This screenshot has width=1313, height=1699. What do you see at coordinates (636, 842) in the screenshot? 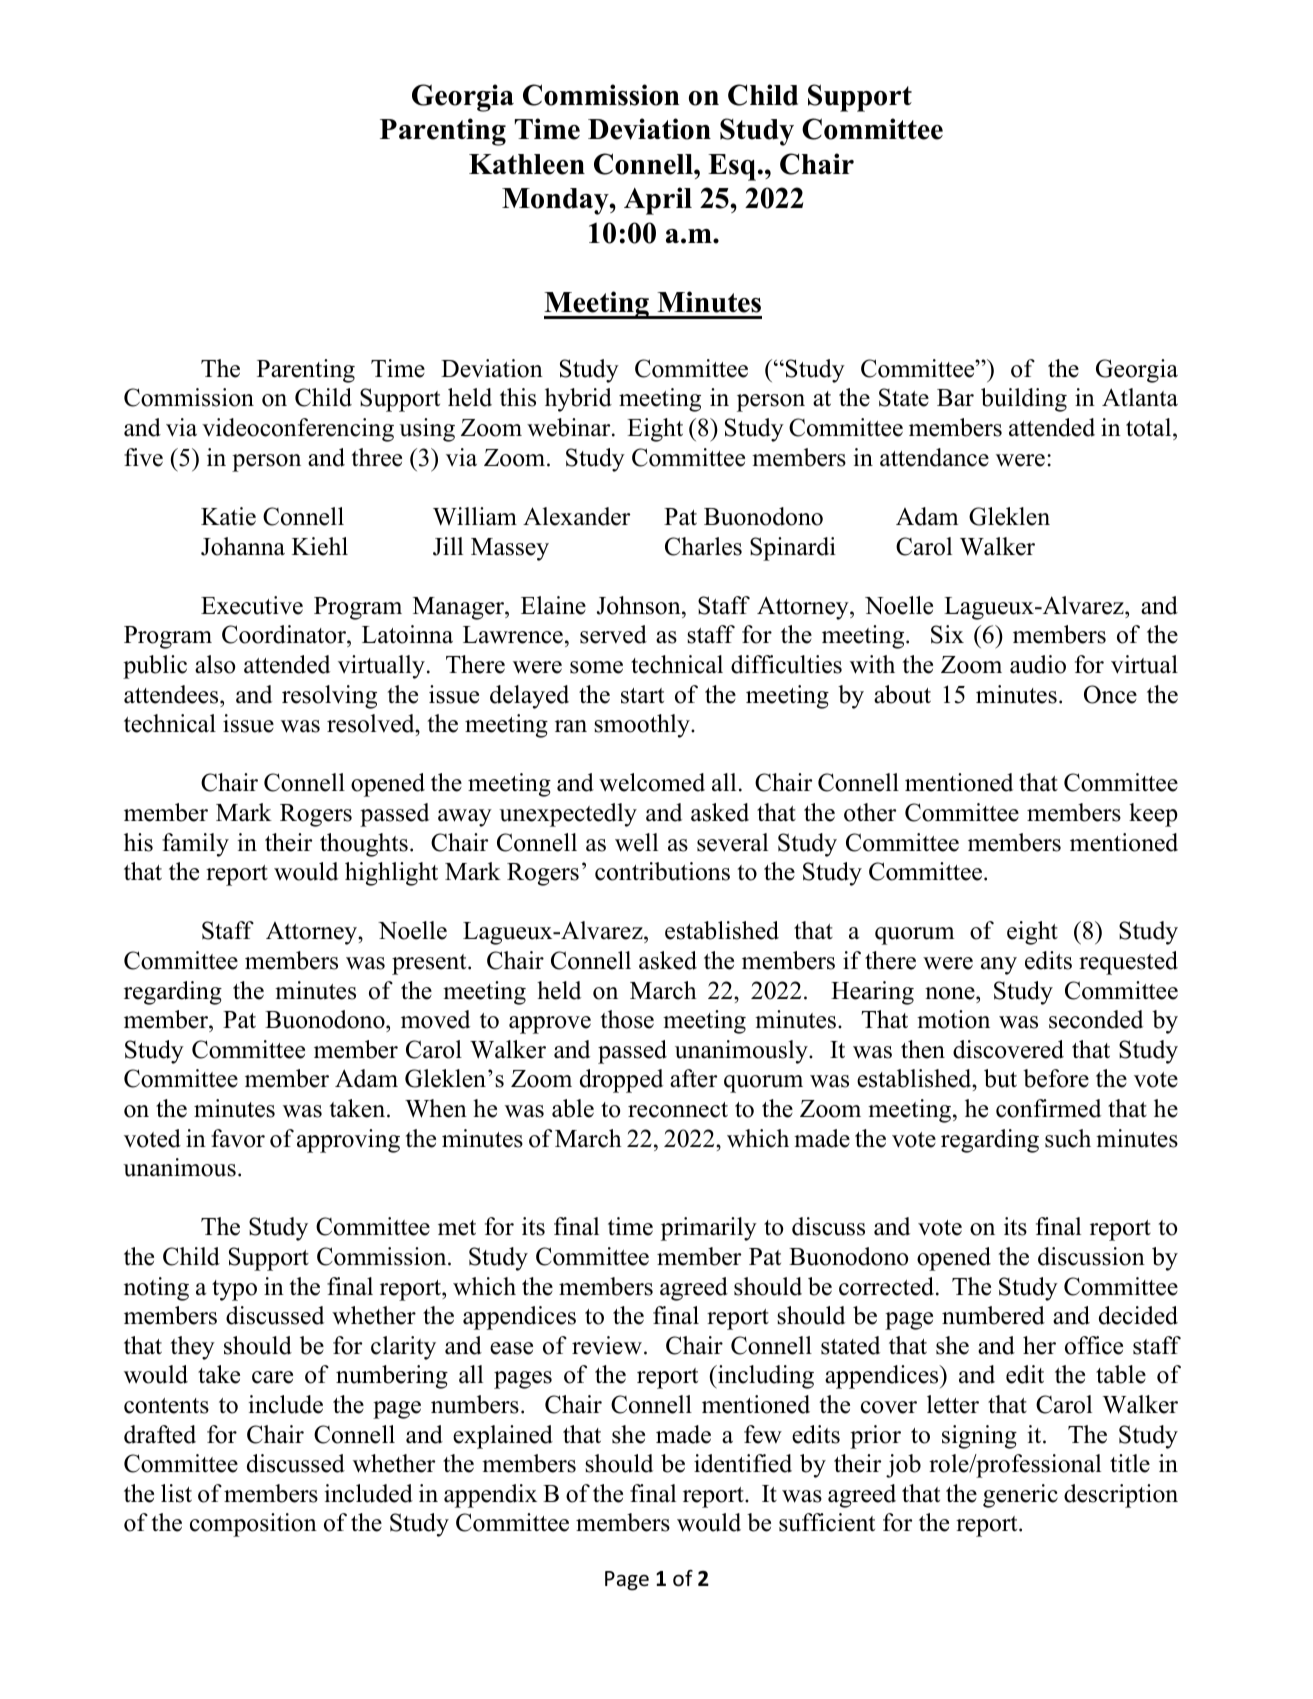
I see `well` at bounding box center [636, 842].
